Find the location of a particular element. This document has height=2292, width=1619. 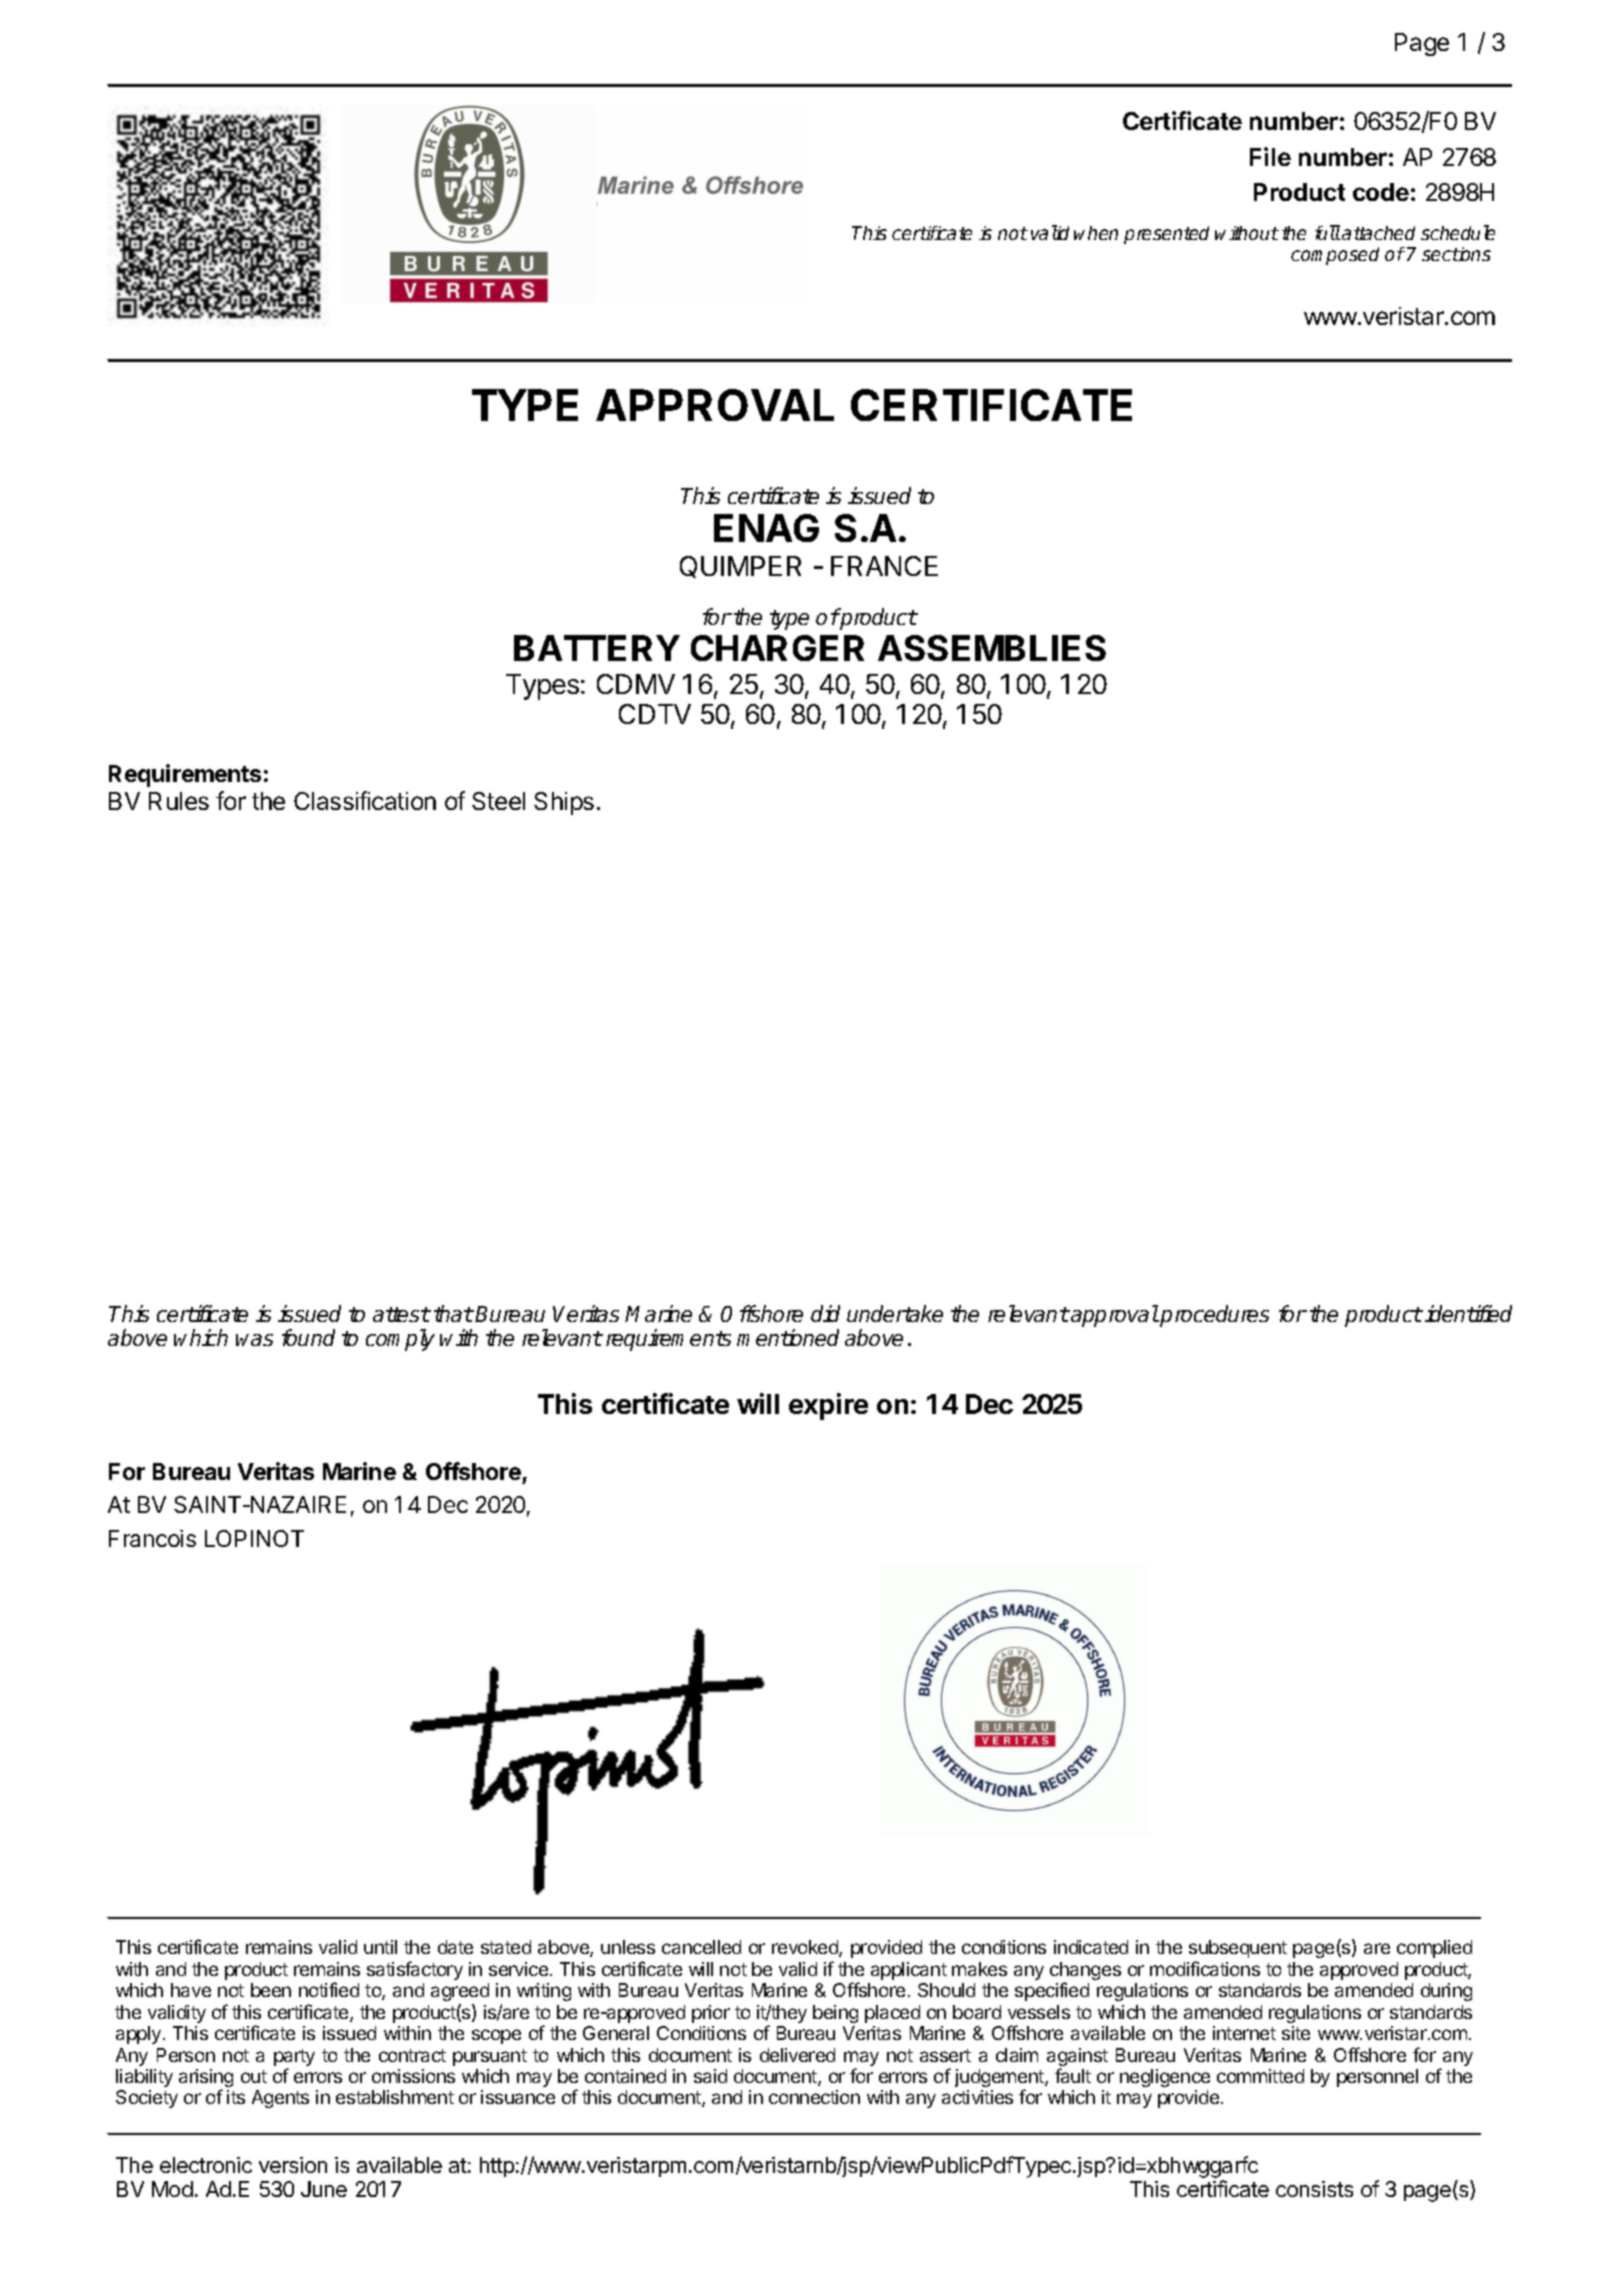

QUIMPER is located at coordinates (740, 567).
